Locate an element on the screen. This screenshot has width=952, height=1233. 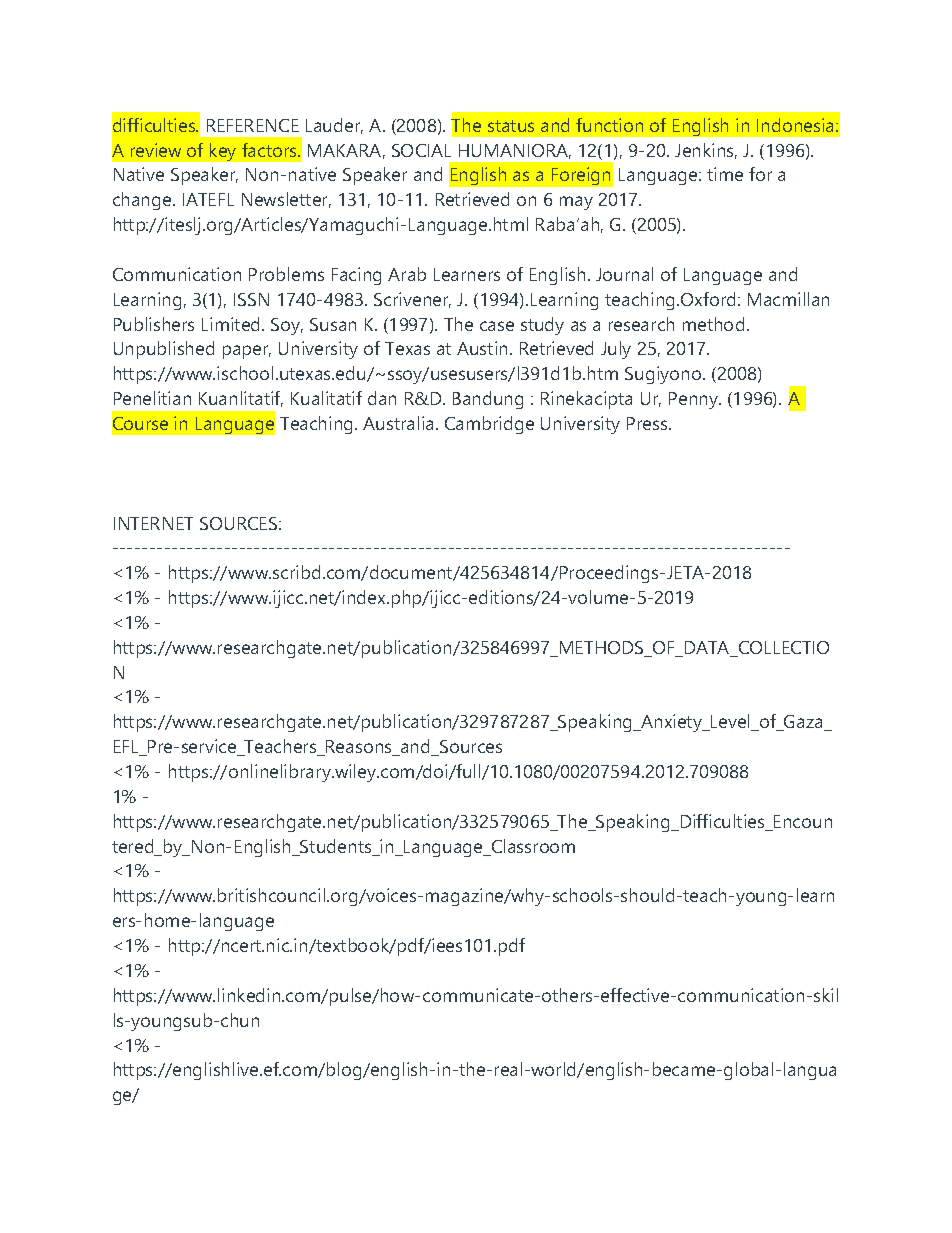
case is located at coordinates (497, 326).
